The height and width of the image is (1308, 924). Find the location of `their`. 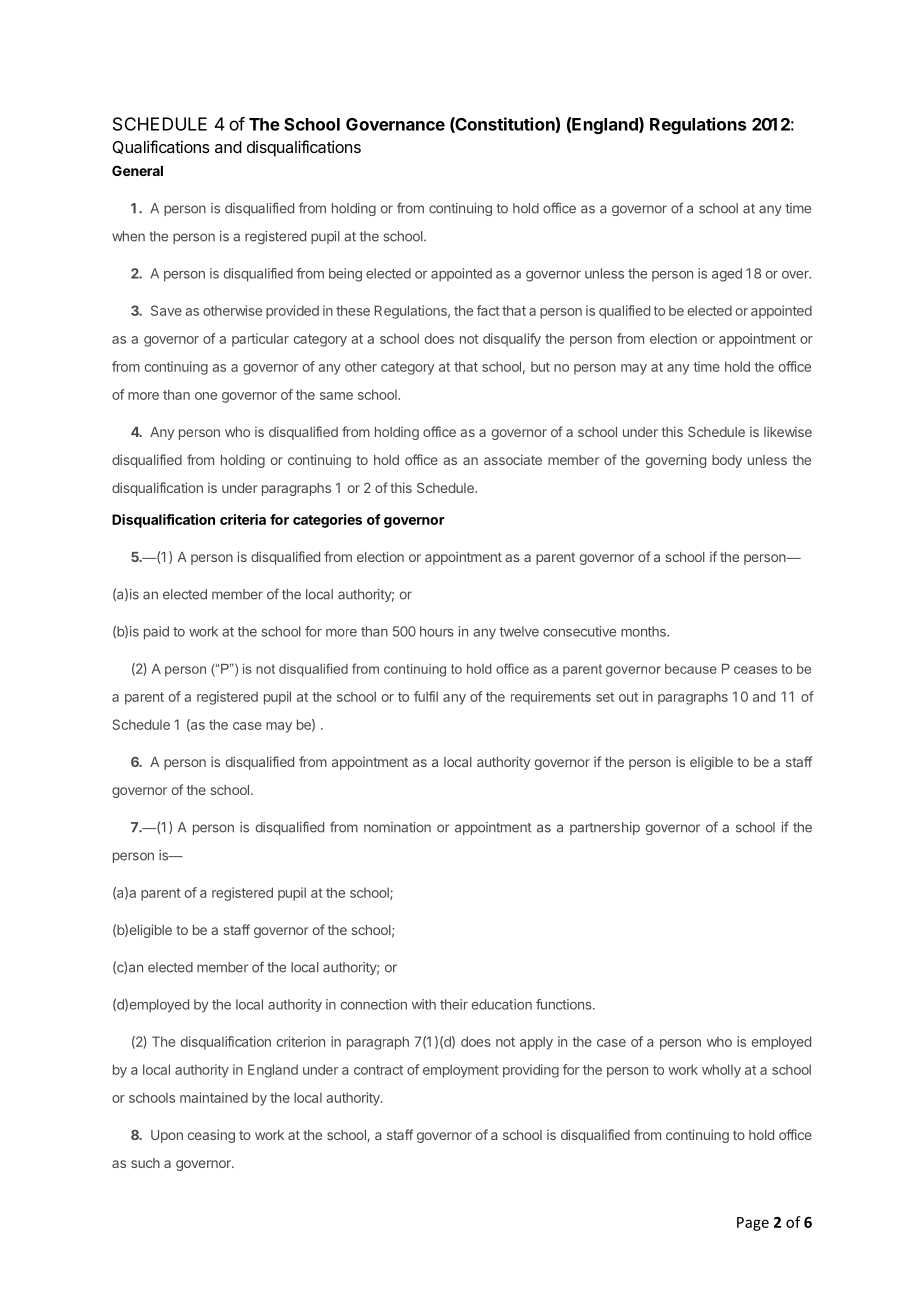

their is located at coordinates (454, 1004).
